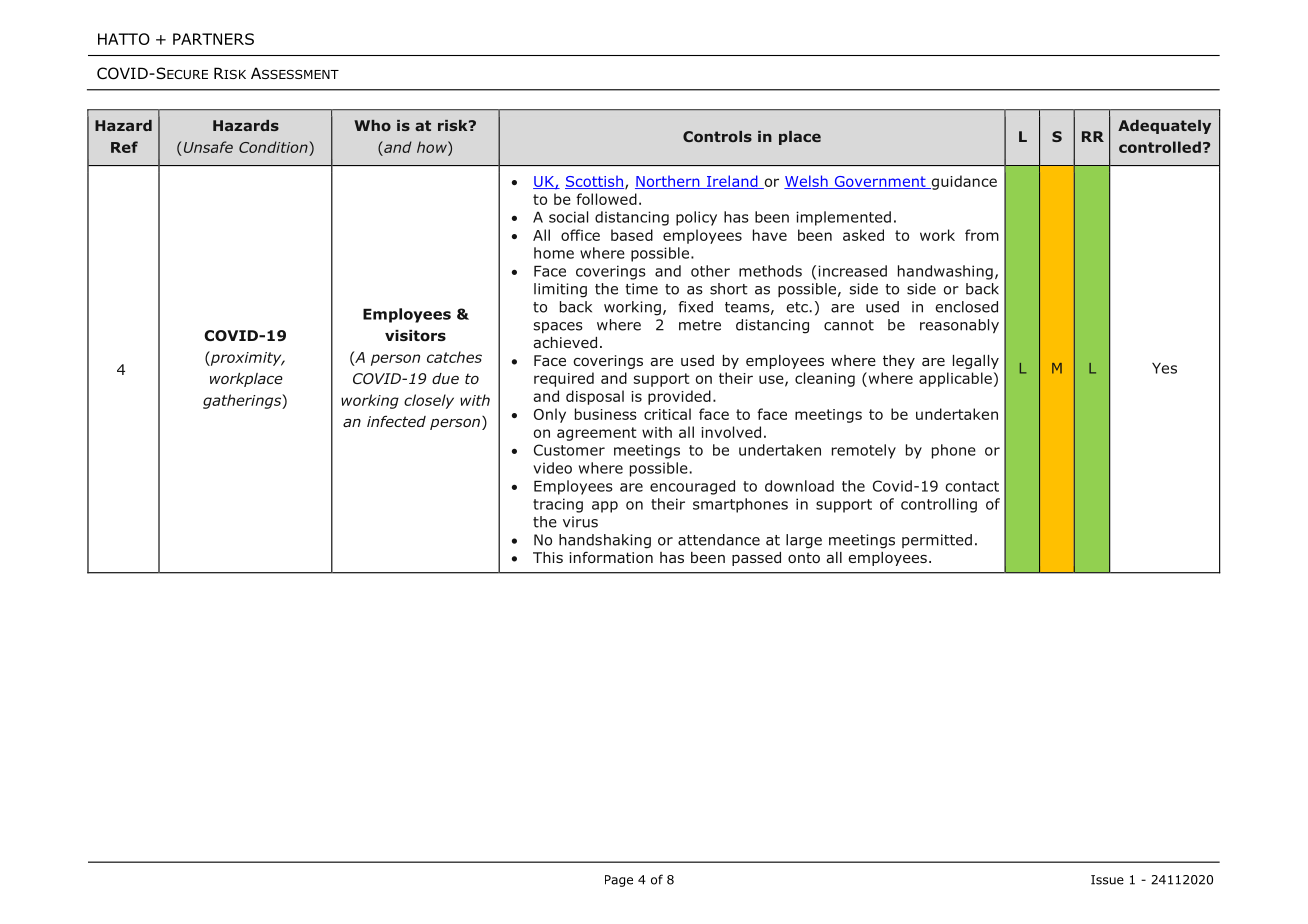 The width and height of the screenshot is (1308, 924). I want to click on PARTNERS, so click(213, 39).
